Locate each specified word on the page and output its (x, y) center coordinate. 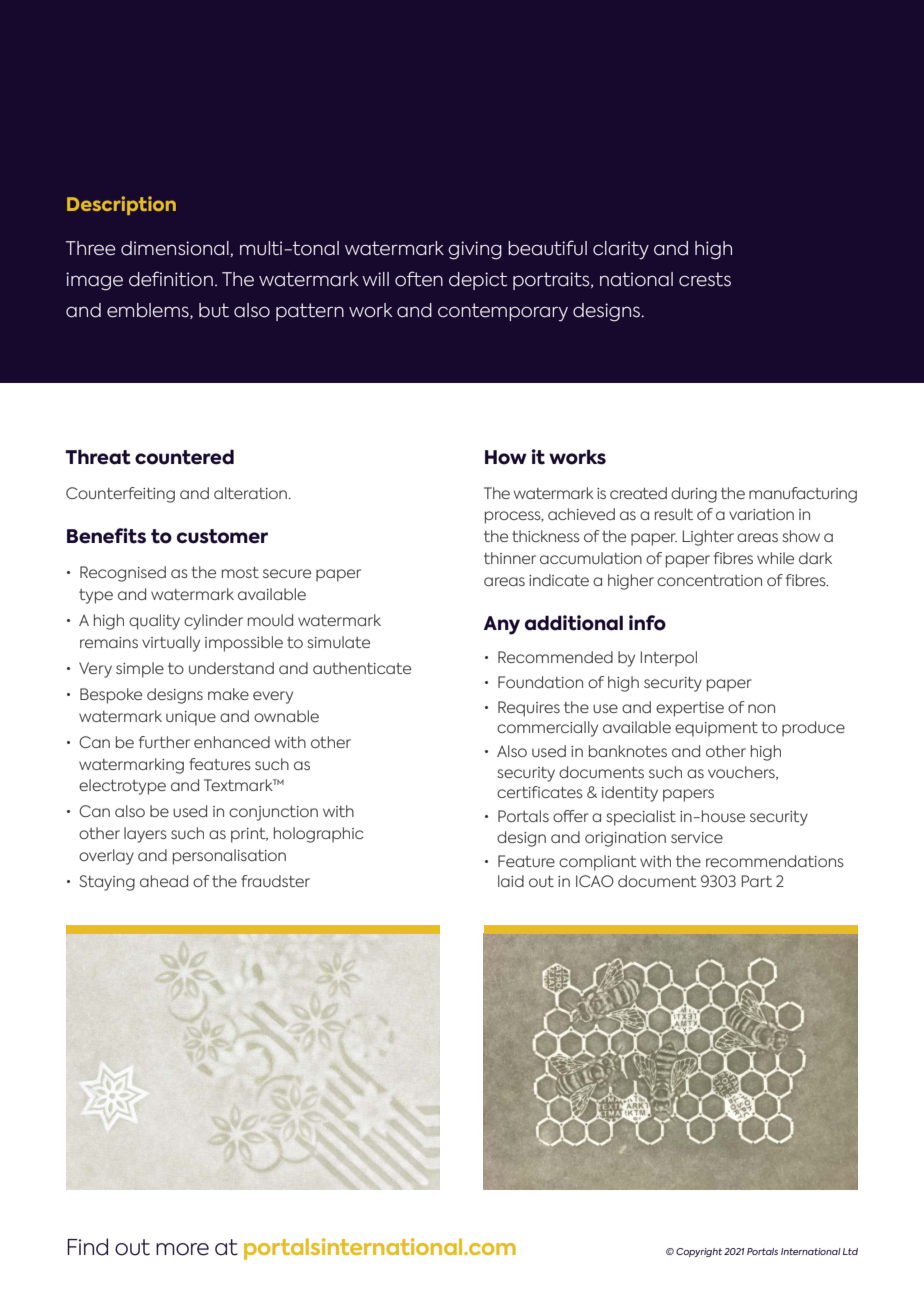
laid (511, 881)
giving (475, 250)
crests (705, 279)
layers (145, 835)
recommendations (775, 861)
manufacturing (803, 495)
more (182, 1249)
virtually (171, 644)
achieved (581, 514)
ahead (164, 881)
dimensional (176, 249)
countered (184, 457)
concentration (709, 580)
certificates (540, 792)
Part (757, 881)
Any (502, 625)
